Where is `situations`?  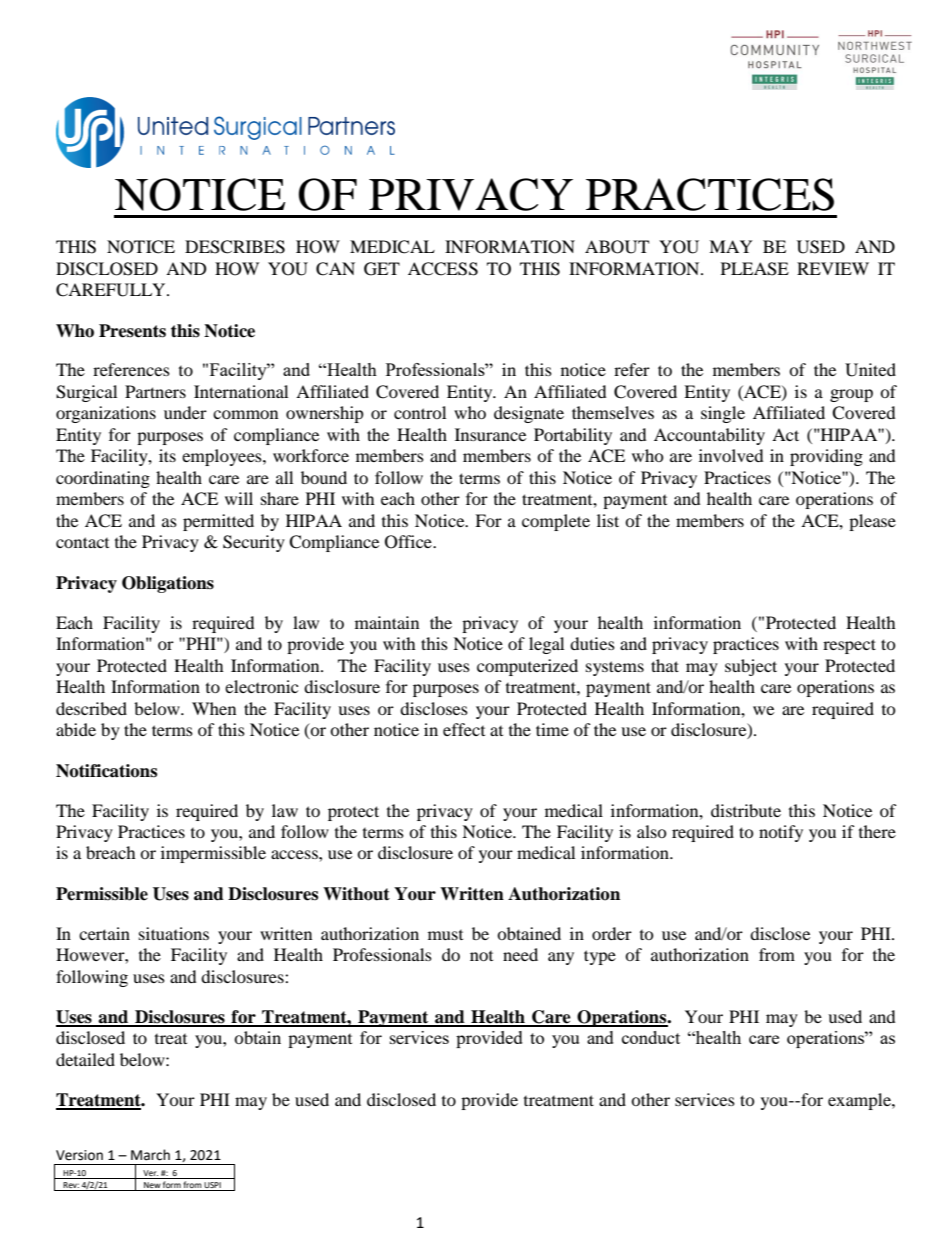
situations is located at coordinates (174, 933).
